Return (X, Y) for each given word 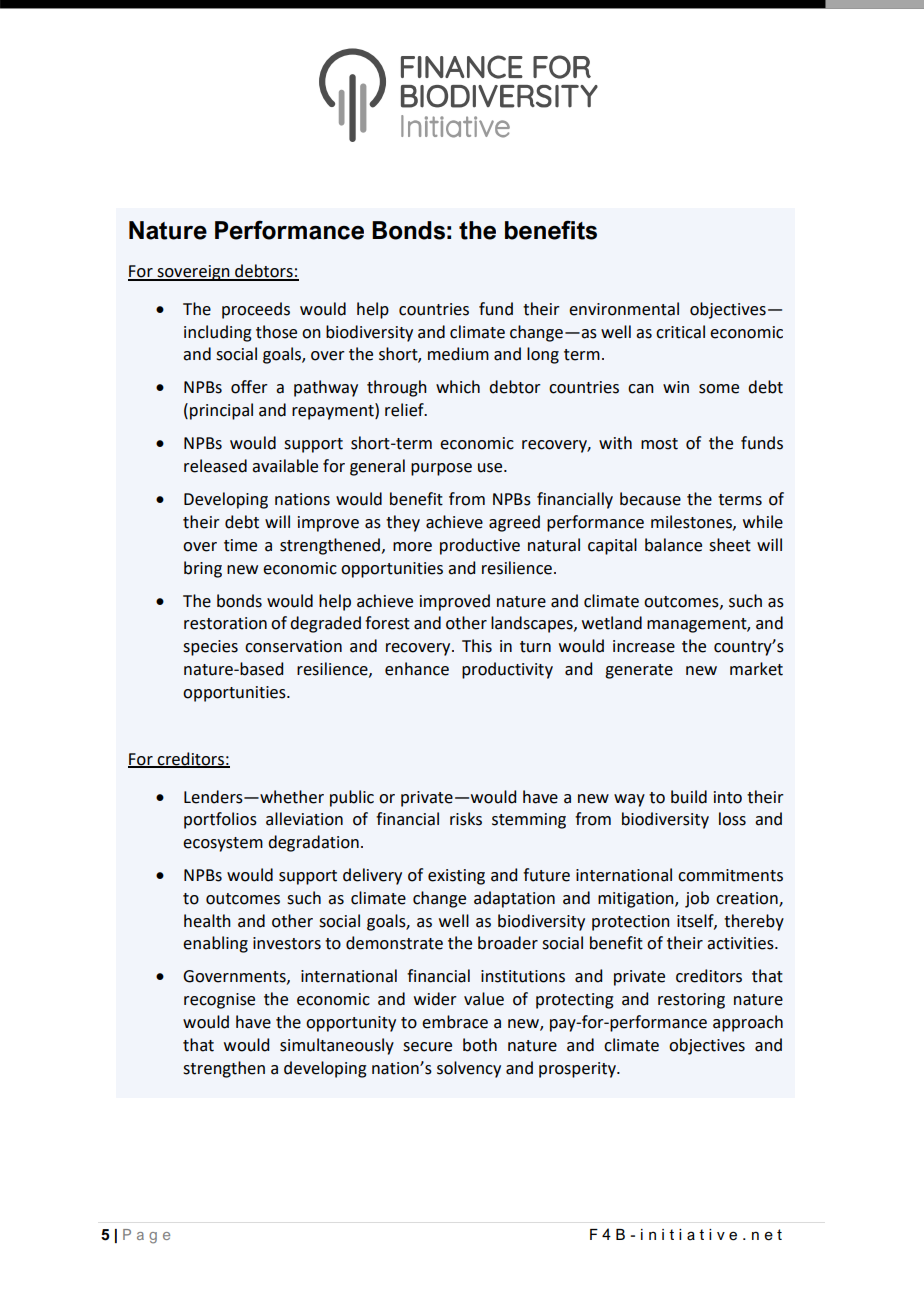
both (480, 1045)
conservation (293, 646)
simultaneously (337, 1046)
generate (639, 671)
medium (458, 354)
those (276, 332)
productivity (507, 670)
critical (680, 332)
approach (748, 1023)
